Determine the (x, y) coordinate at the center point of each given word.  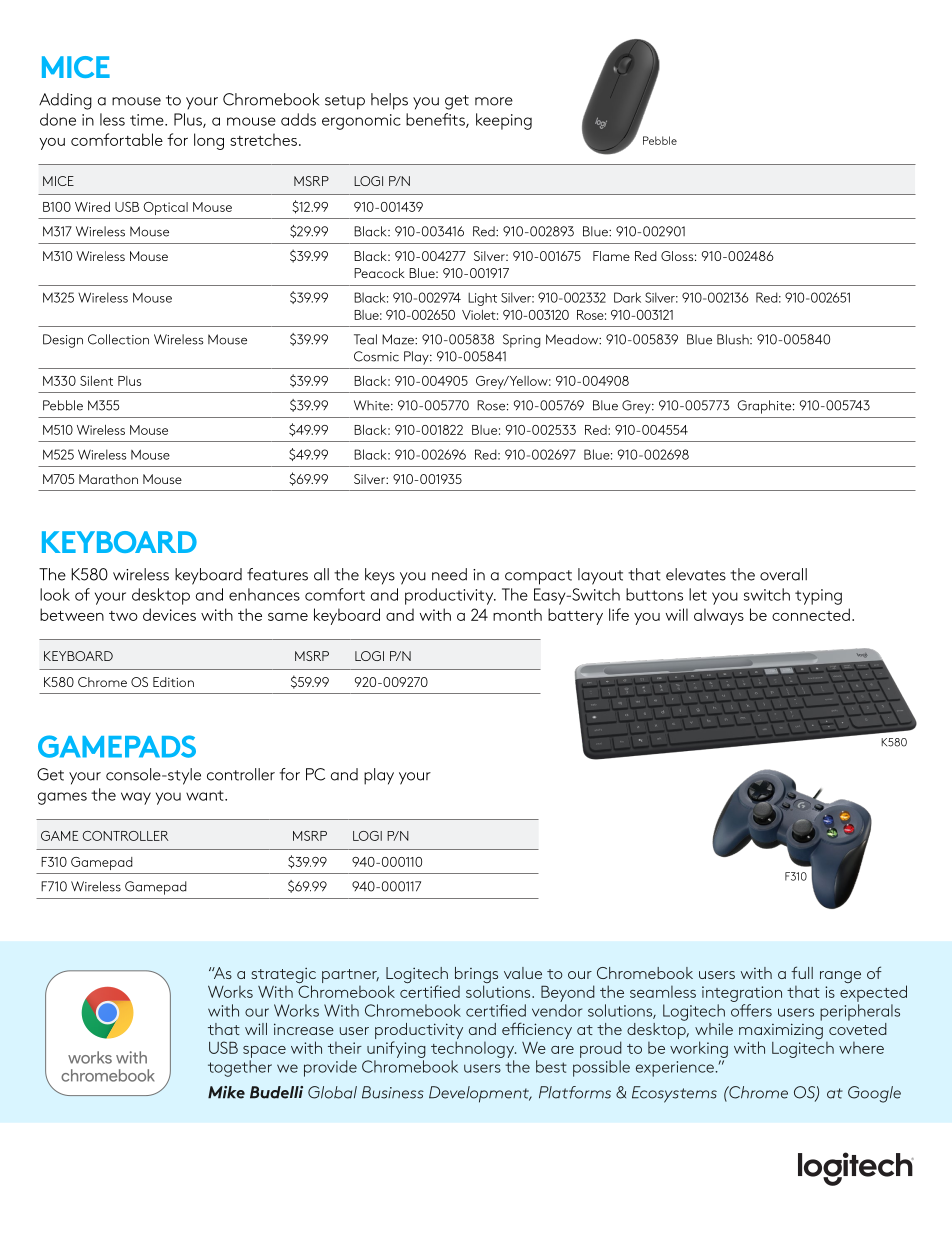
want (206, 795)
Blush (734, 339)
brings (476, 976)
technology (473, 1051)
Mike (226, 1092)
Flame (611, 256)
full (802, 972)
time (148, 120)
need (449, 574)
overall (783, 574)
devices (169, 614)
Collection (118, 339)
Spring (522, 341)
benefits (436, 120)
